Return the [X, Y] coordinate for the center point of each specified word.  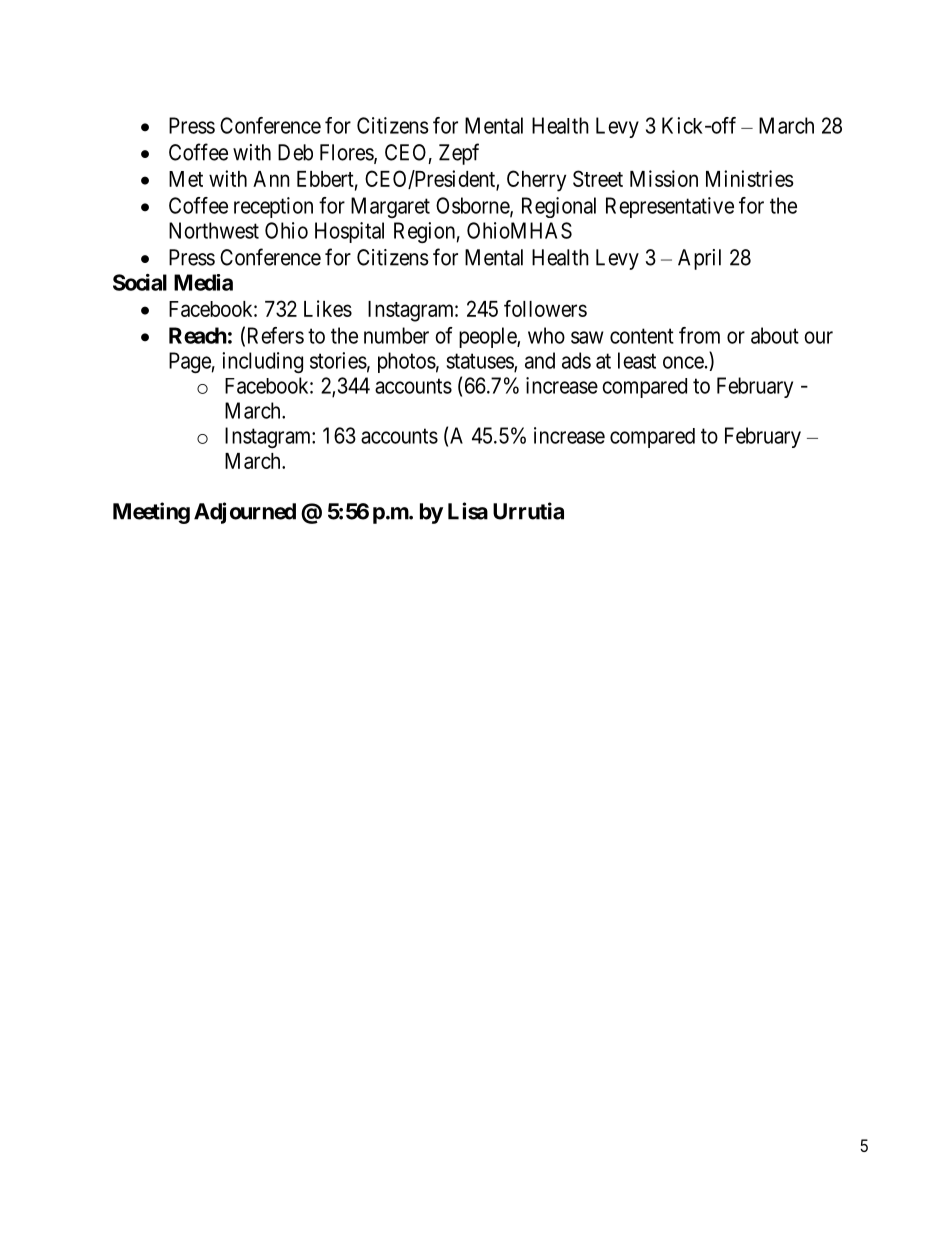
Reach [198, 335]
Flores [347, 153]
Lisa [468, 511]
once [683, 362]
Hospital [349, 232]
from [699, 335]
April [699, 259]
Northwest [214, 230]
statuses [480, 362]
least [637, 360]
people [488, 337]
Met [186, 179]
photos [407, 362]
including [262, 362]
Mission [664, 178]
